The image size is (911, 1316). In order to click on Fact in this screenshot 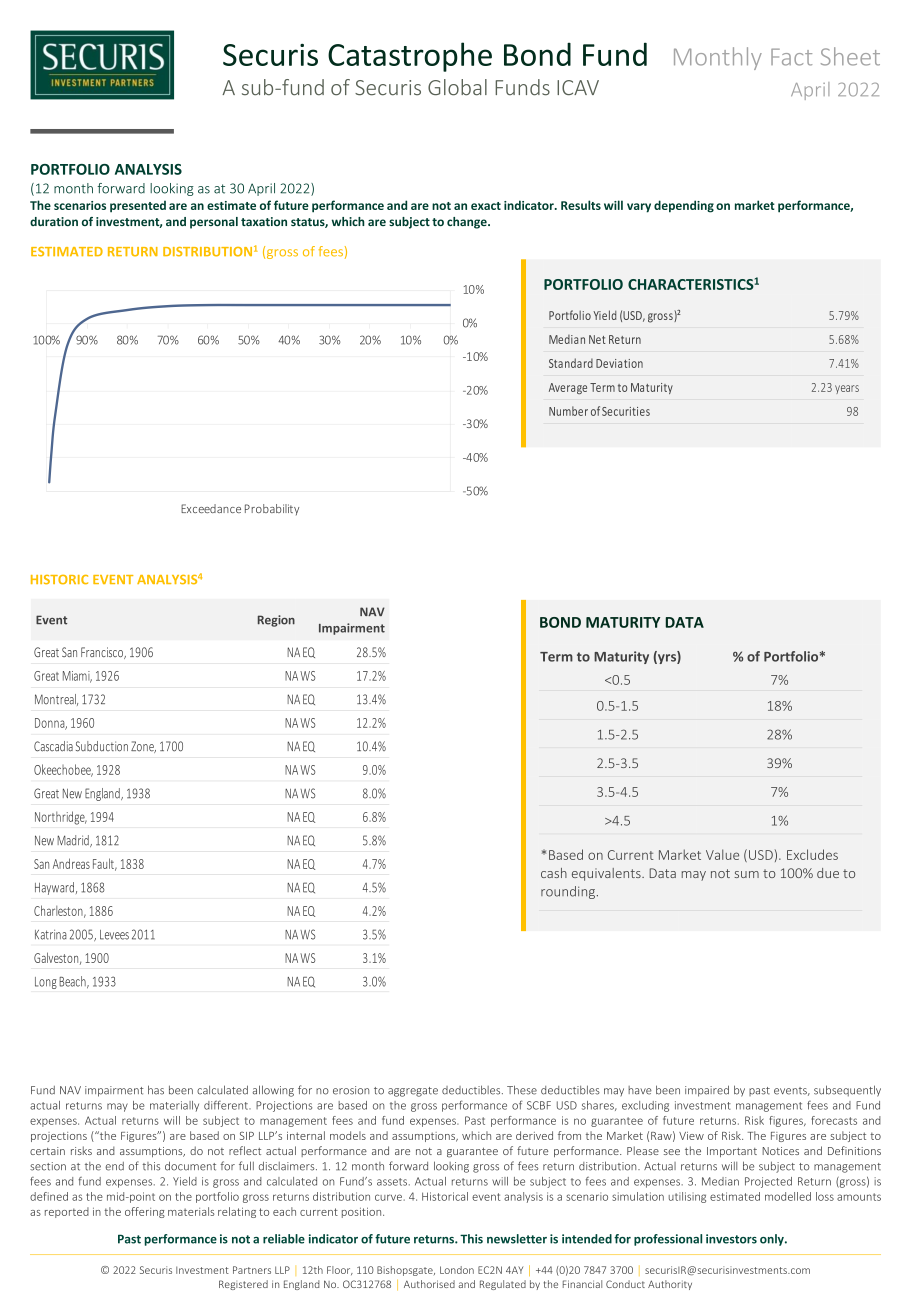, I will do `click(791, 57)`.
